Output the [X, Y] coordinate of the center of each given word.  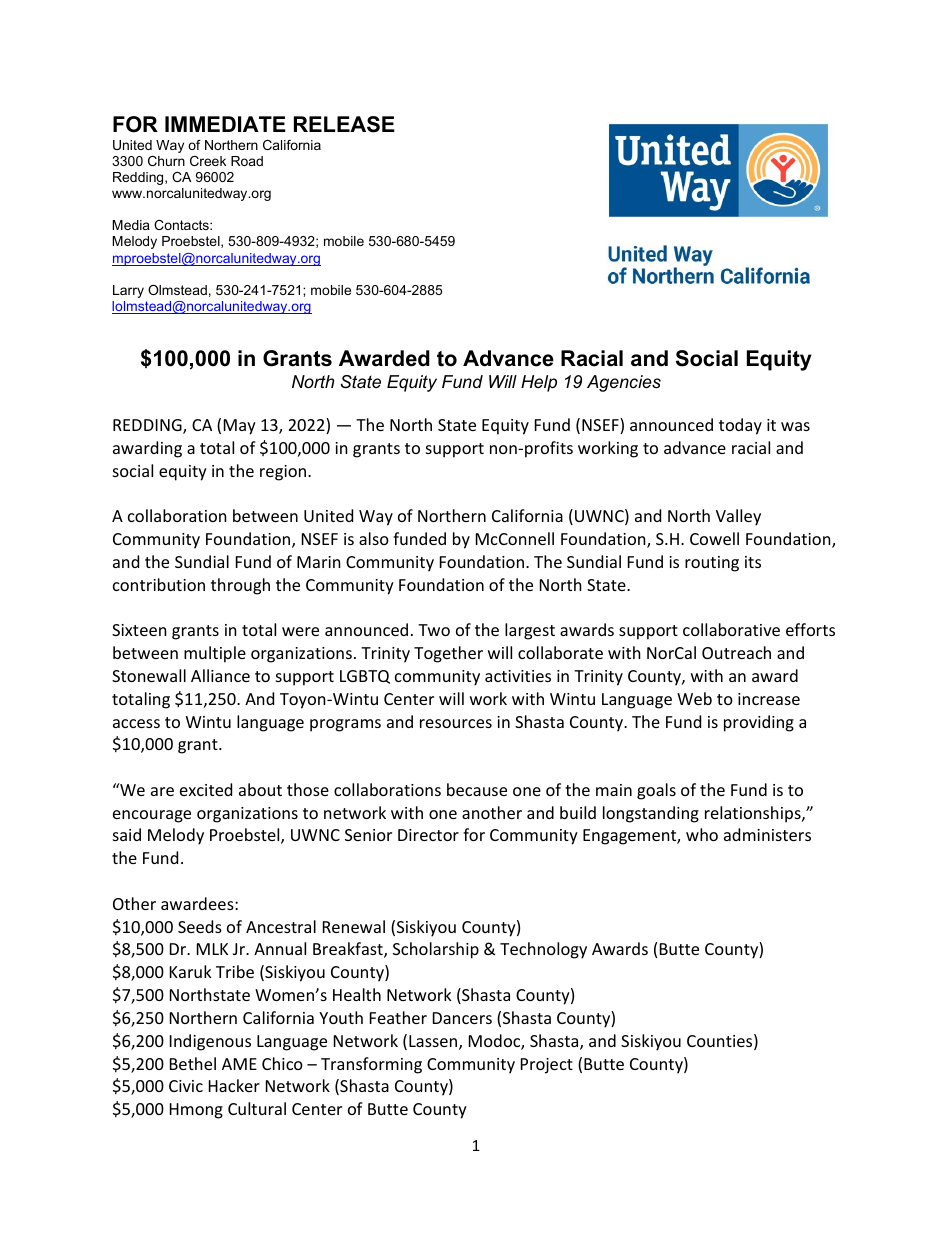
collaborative [731, 629]
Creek [208, 161]
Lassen [434, 1042]
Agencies [624, 383]
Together [448, 654]
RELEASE [344, 124]
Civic [186, 1086]
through [240, 586]
